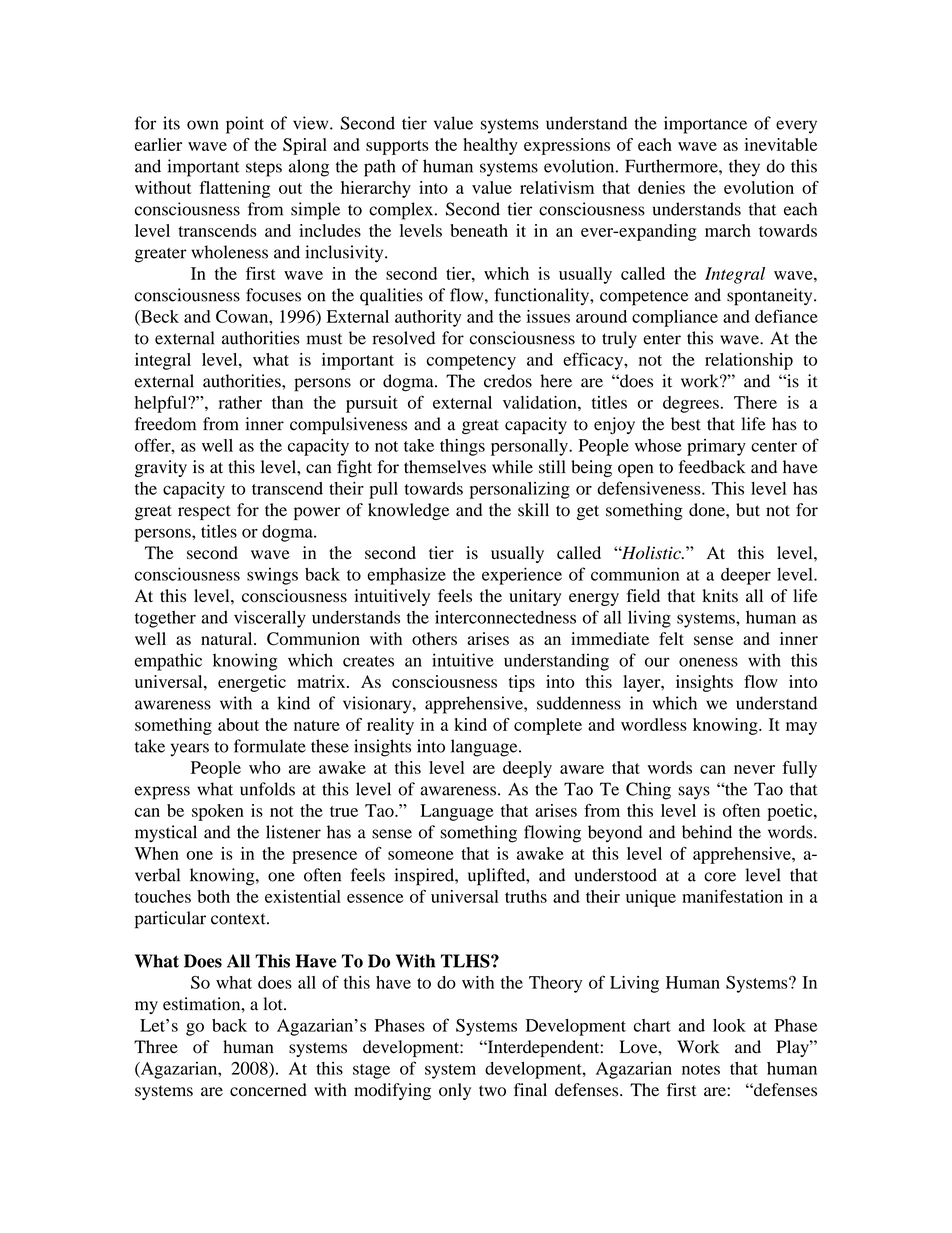  I want to click on they, so click(744, 168).
